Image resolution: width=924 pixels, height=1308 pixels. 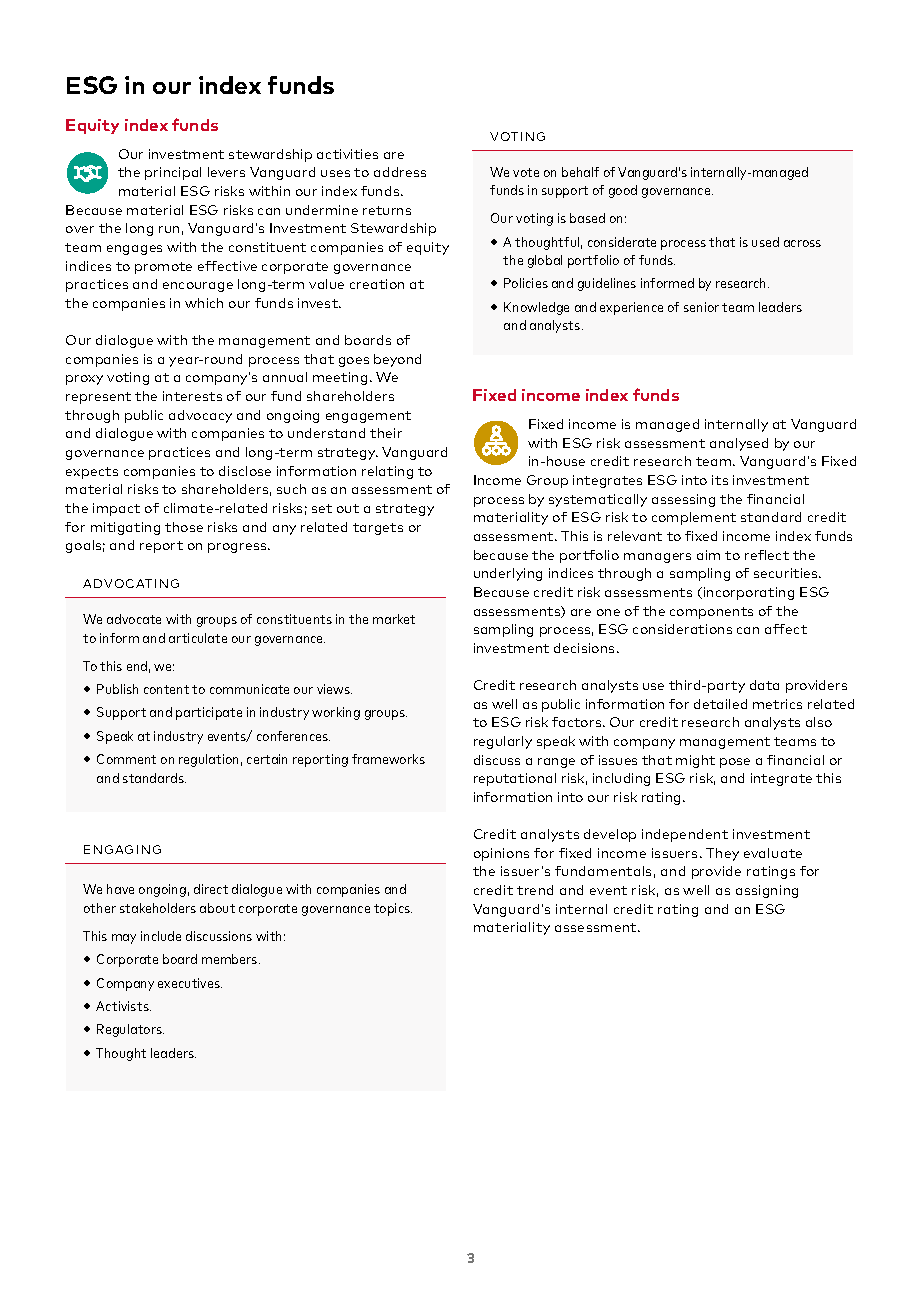 What do you see at coordinates (190, 983) in the document?
I see `executives` at bounding box center [190, 983].
